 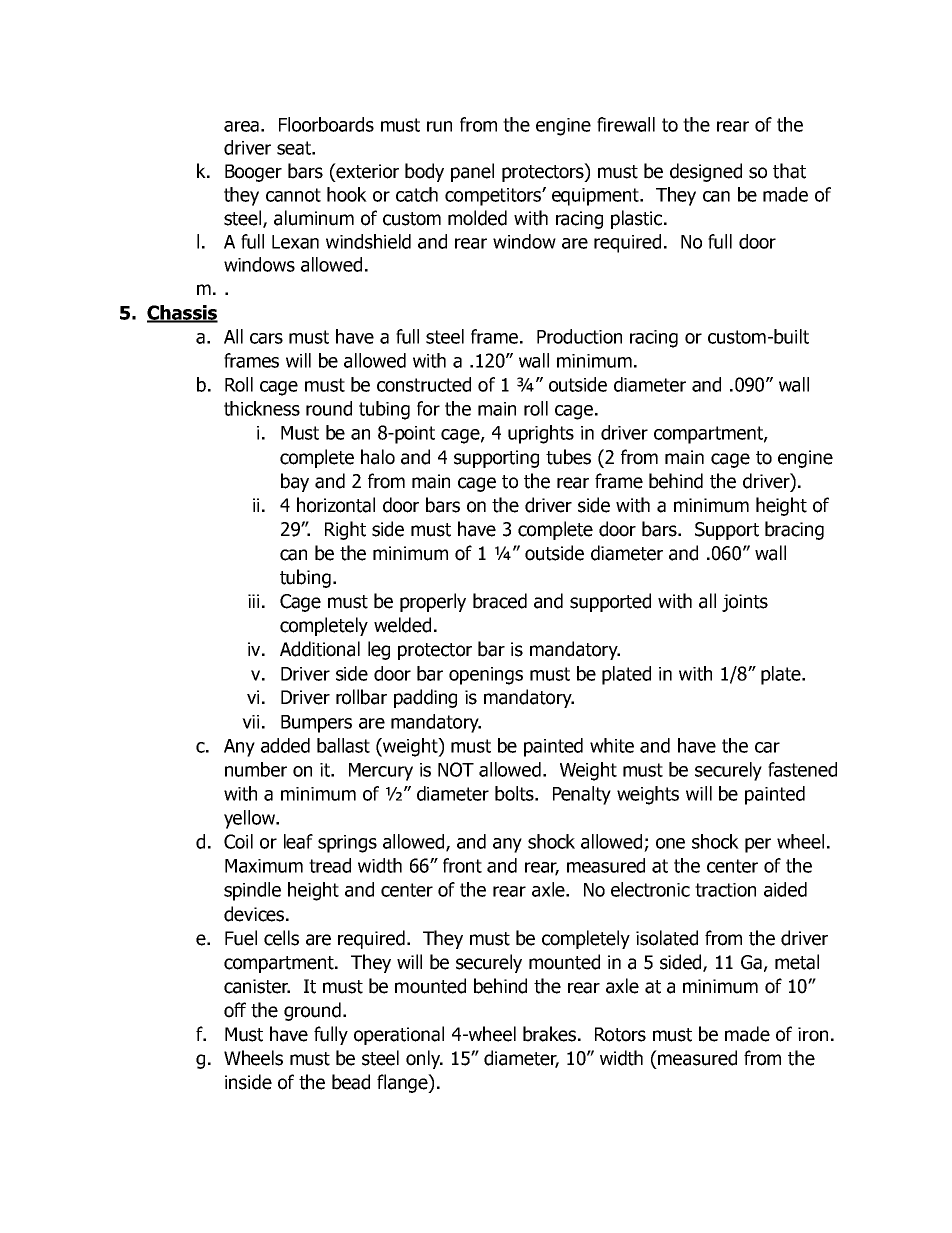 What do you see at coordinates (549, 1034) in the screenshot?
I see `brakes` at bounding box center [549, 1034].
